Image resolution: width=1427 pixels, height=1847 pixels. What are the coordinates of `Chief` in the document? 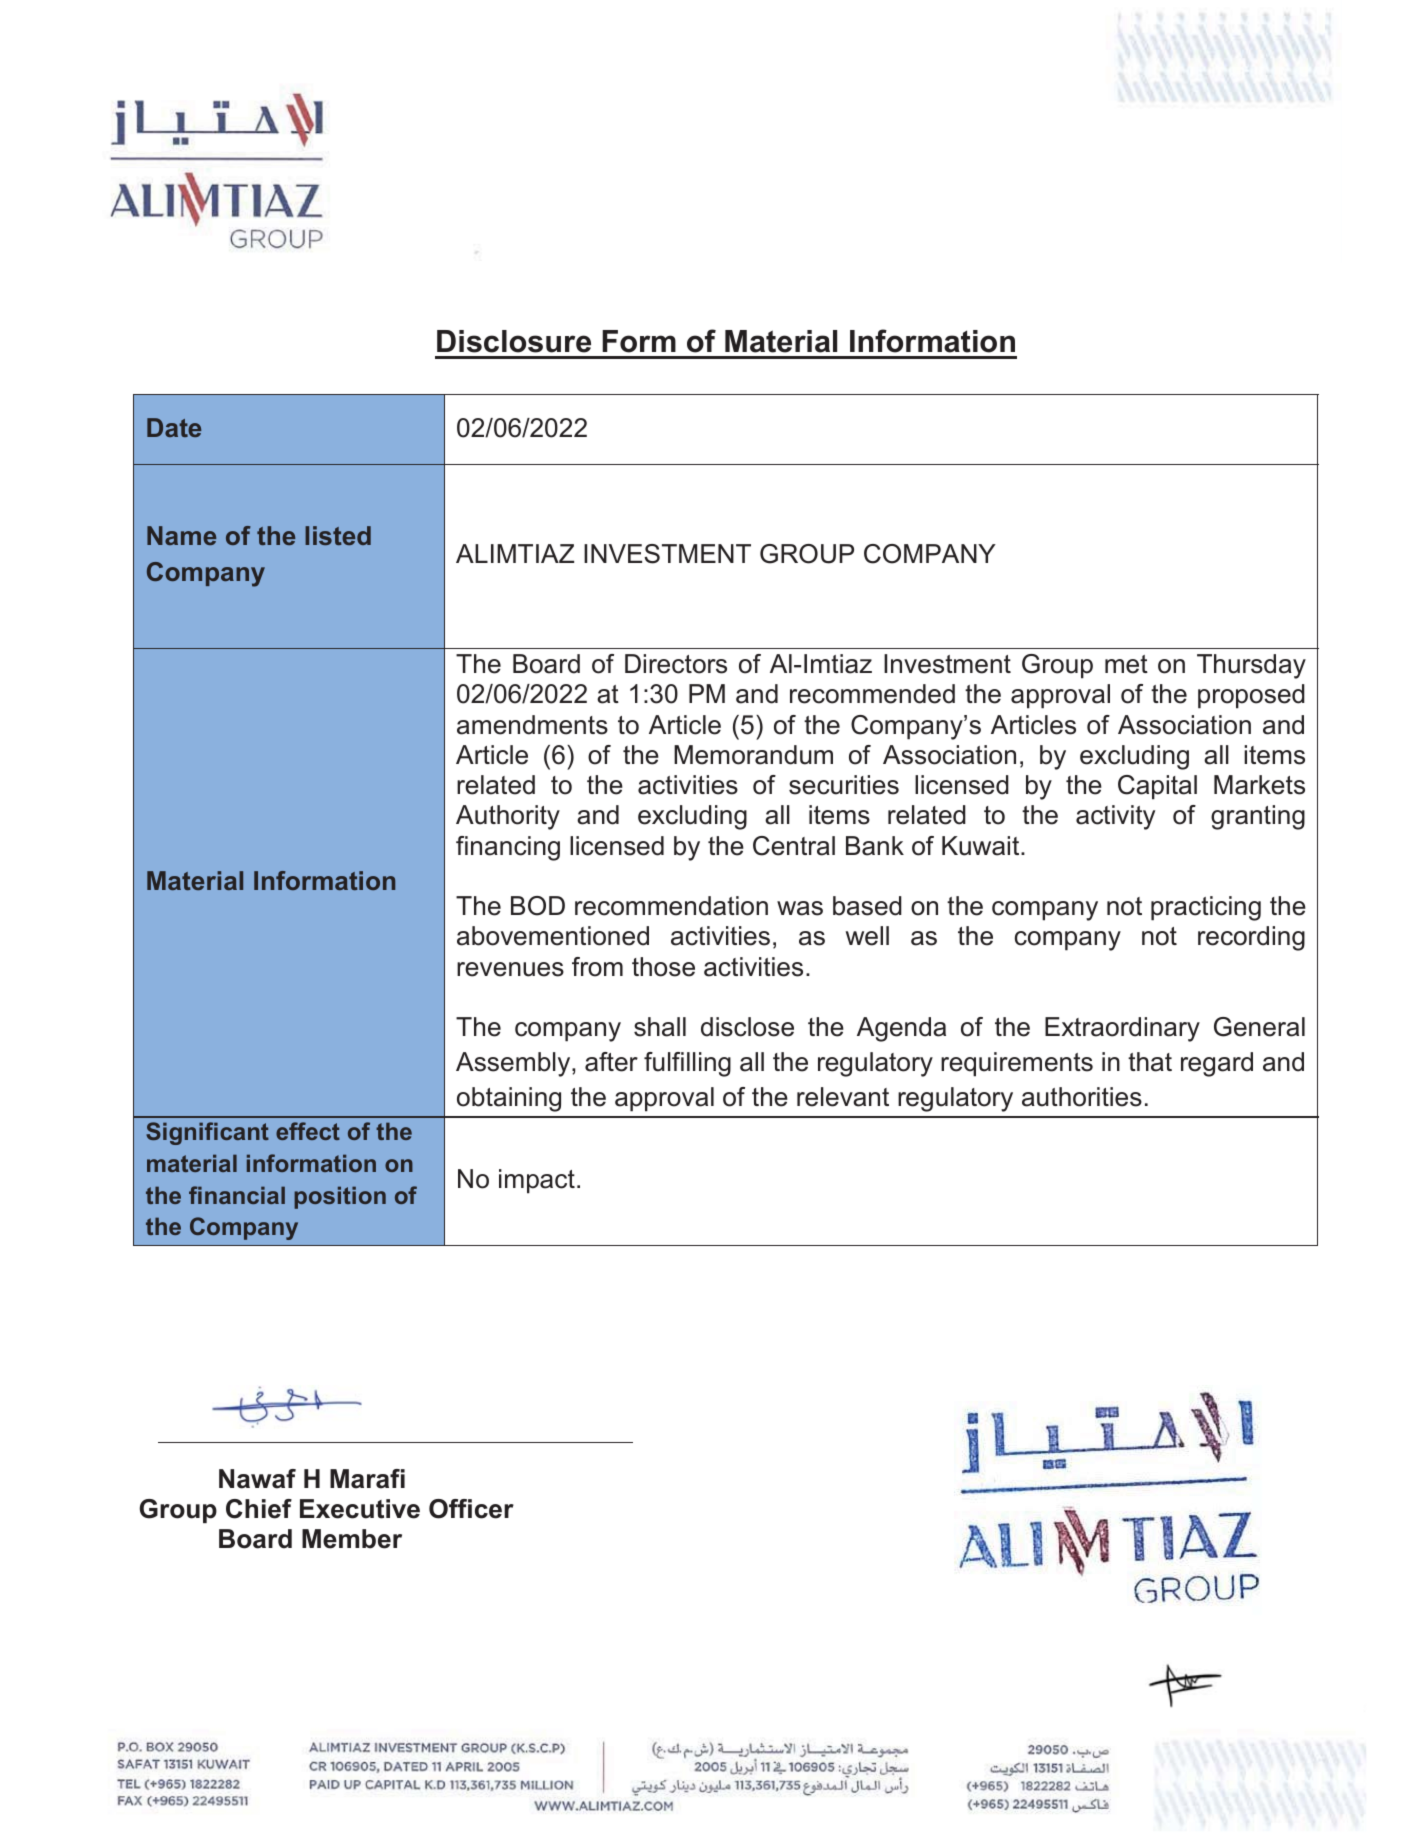 It's located at (259, 1509).
